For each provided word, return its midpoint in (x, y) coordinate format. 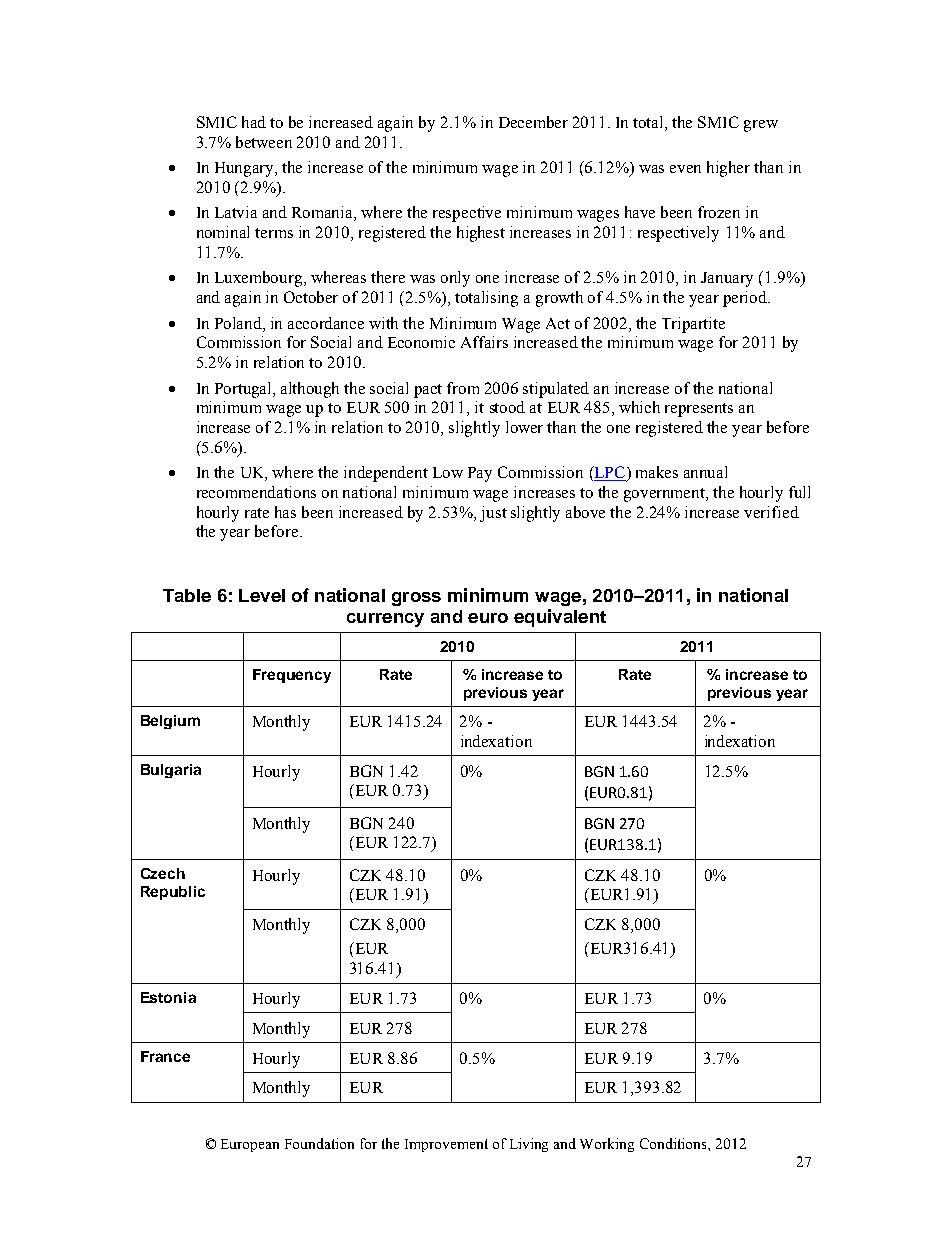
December (533, 122)
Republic (173, 893)
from (463, 388)
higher (728, 169)
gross (416, 599)
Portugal (245, 390)
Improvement (446, 1145)
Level (262, 595)
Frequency (292, 676)
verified (771, 512)
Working (607, 1145)
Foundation (319, 1143)
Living (529, 1145)
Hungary (246, 169)
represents (699, 410)
